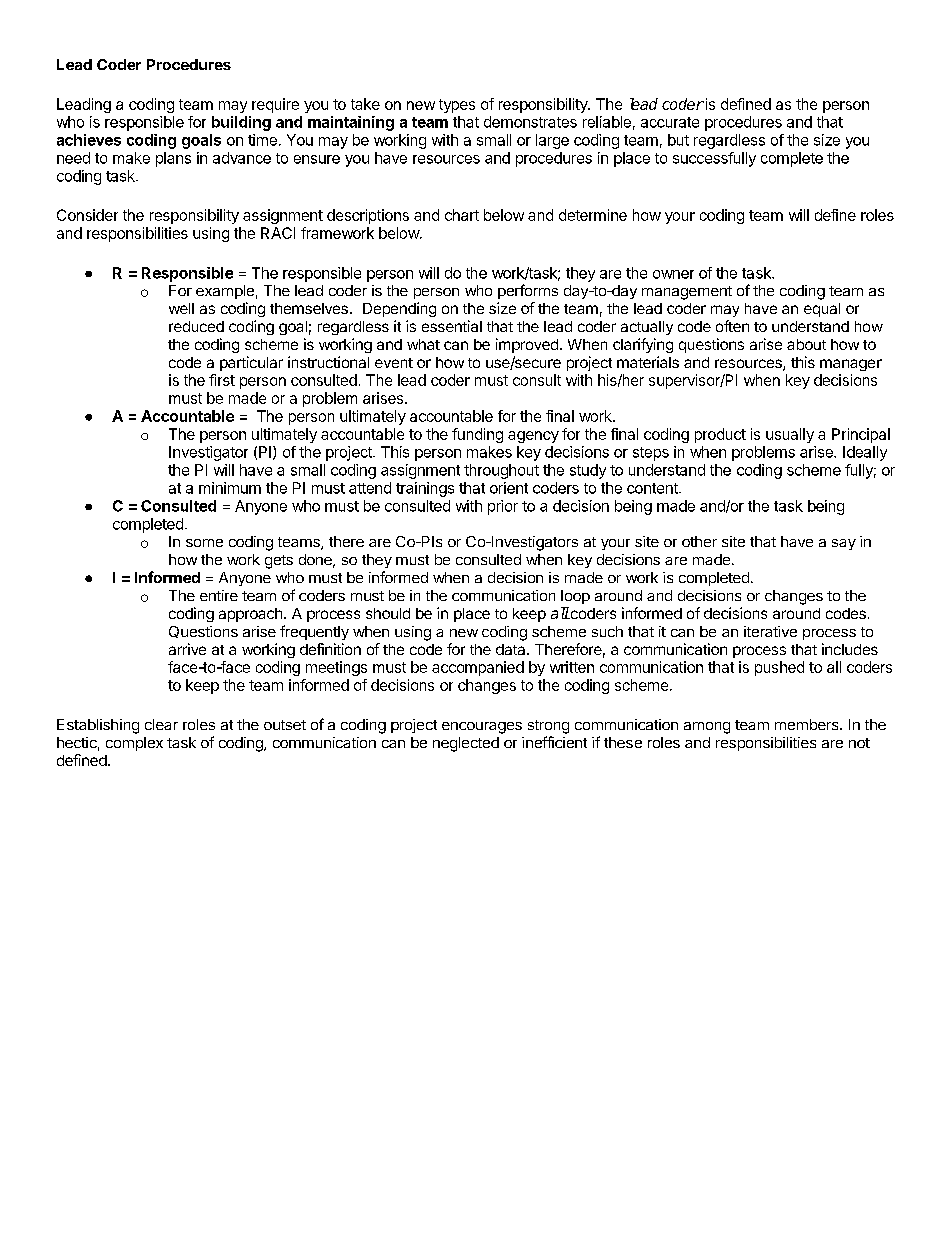 The height and width of the screenshot is (1233, 952). What do you see at coordinates (457, 106) in the screenshot?
I see `types` at bounding box center [457, 106].
